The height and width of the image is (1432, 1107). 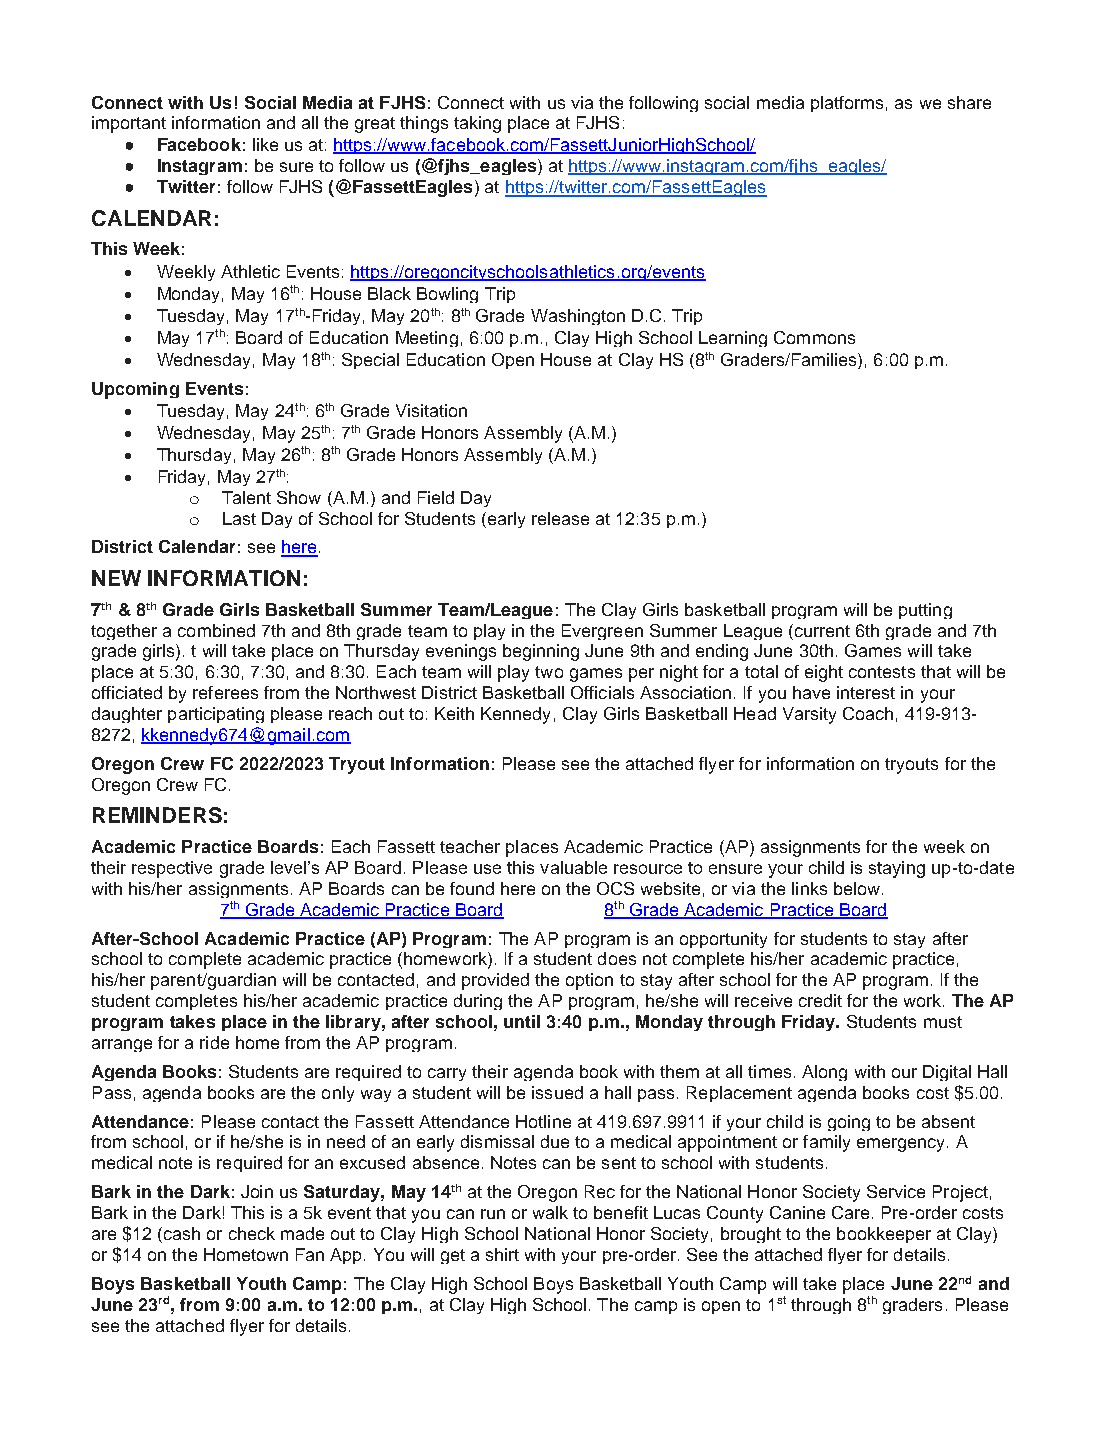 What do you see at coordinates (549, 672) in the image?
I see `two` at bounding box center [549, 672].
